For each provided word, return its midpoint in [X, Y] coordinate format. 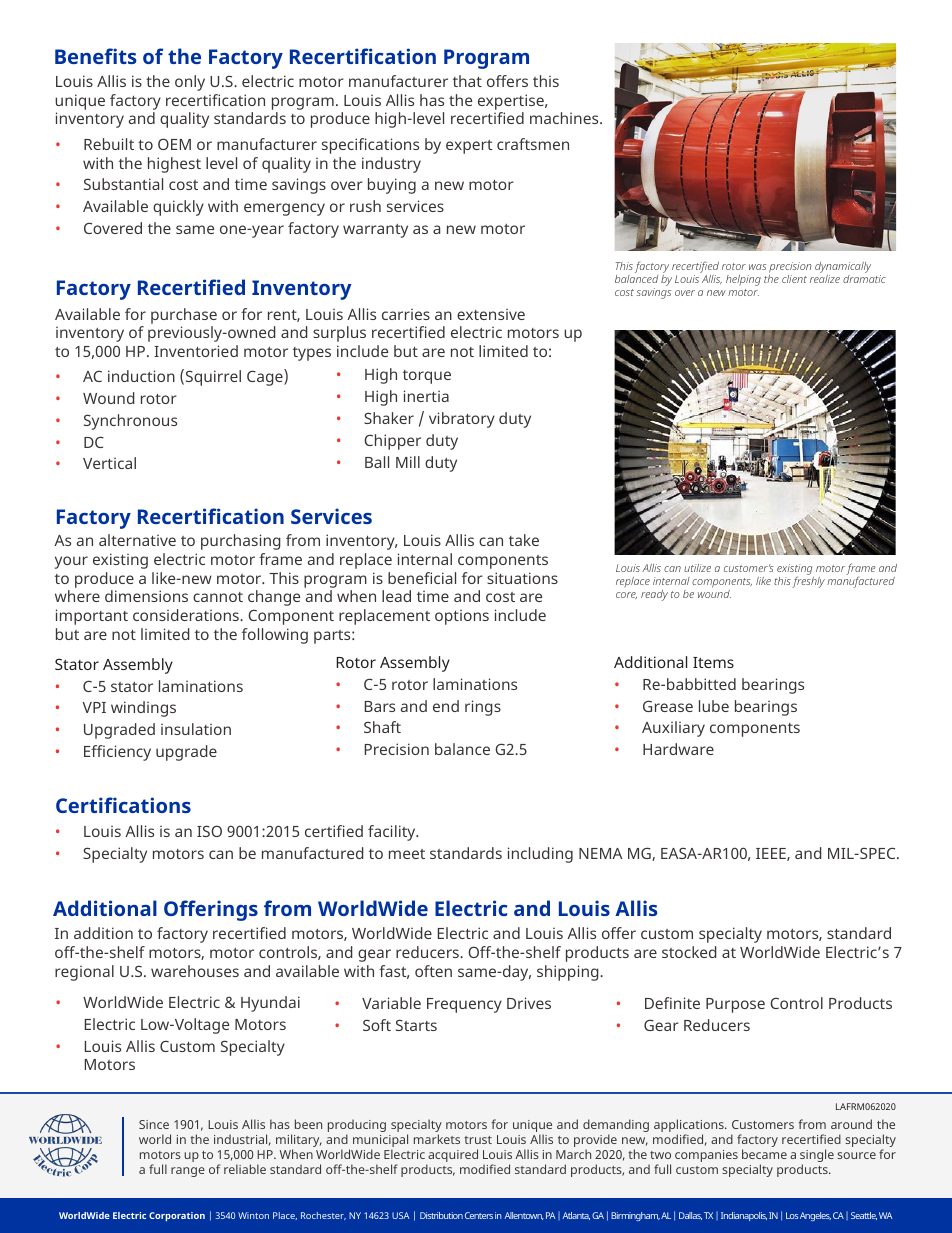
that [467, 81]
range [188, 1172]
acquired [452, 1157]
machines [565, 118]
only [190, 83]
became [764, 1154]
